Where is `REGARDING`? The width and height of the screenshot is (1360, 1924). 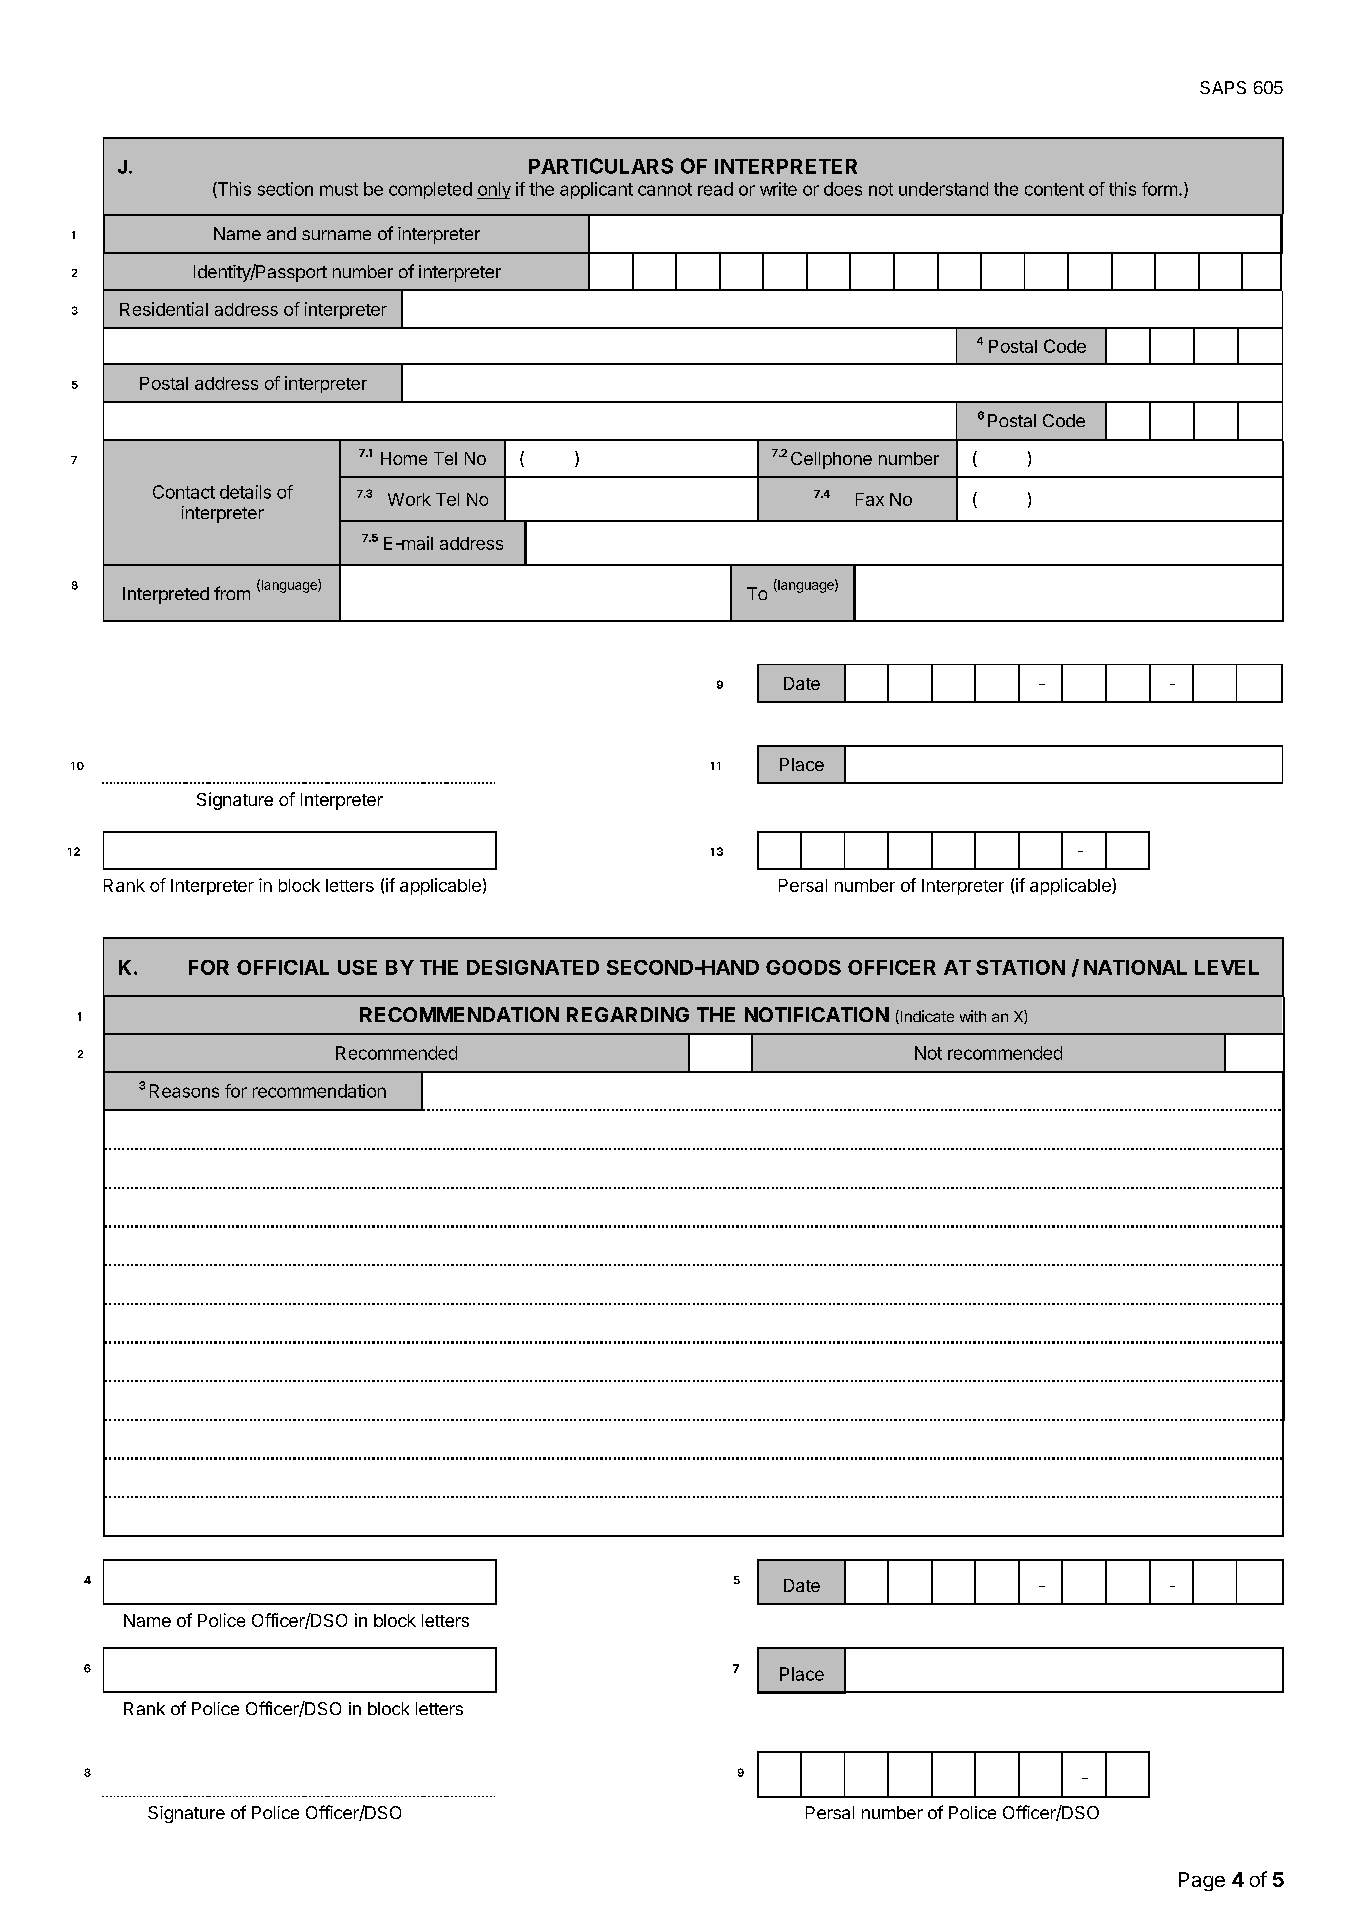 REGARDING is located at coordinates (628, 1014).
